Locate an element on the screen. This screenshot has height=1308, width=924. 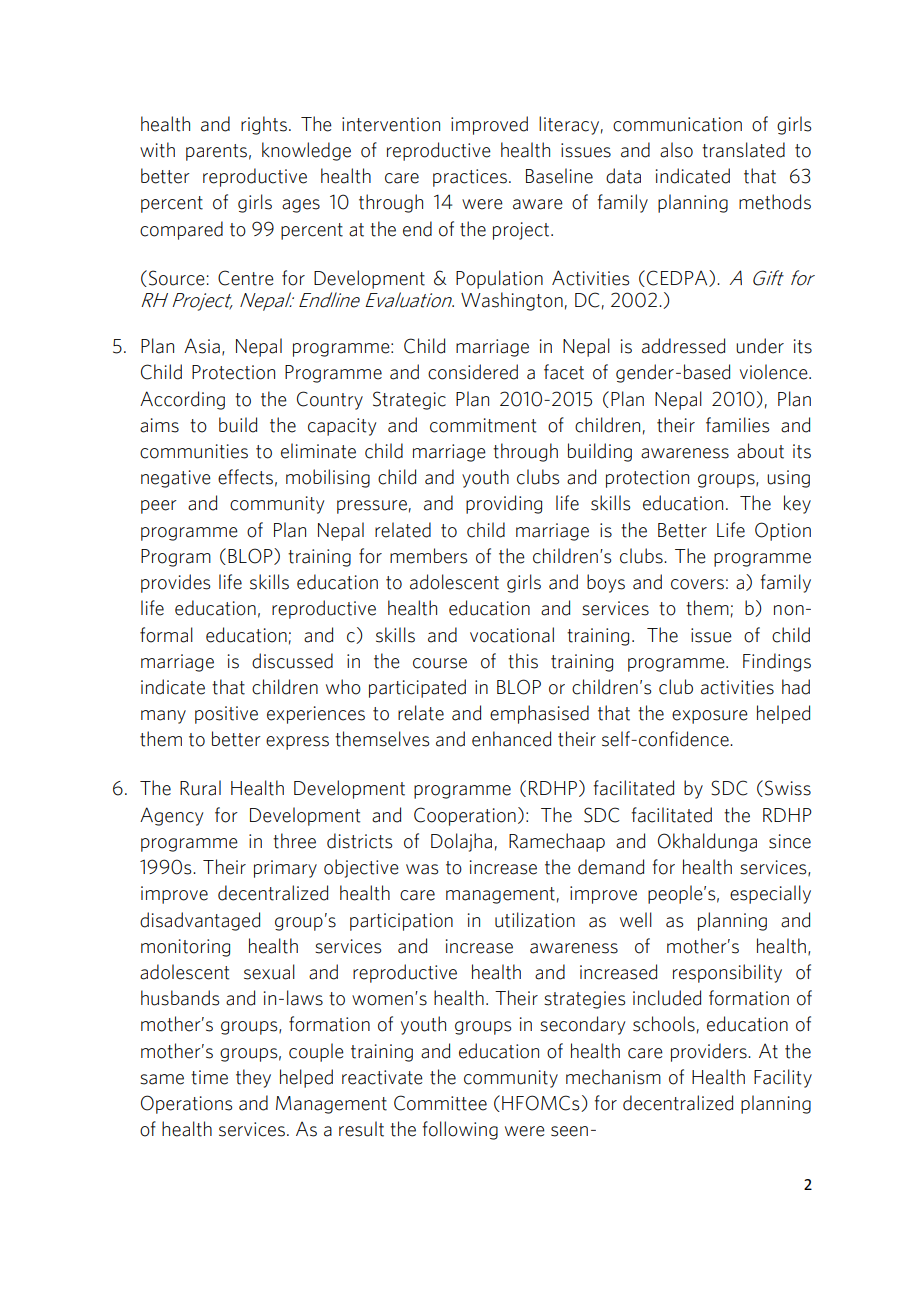
According is located at coordinates (182, 400).
